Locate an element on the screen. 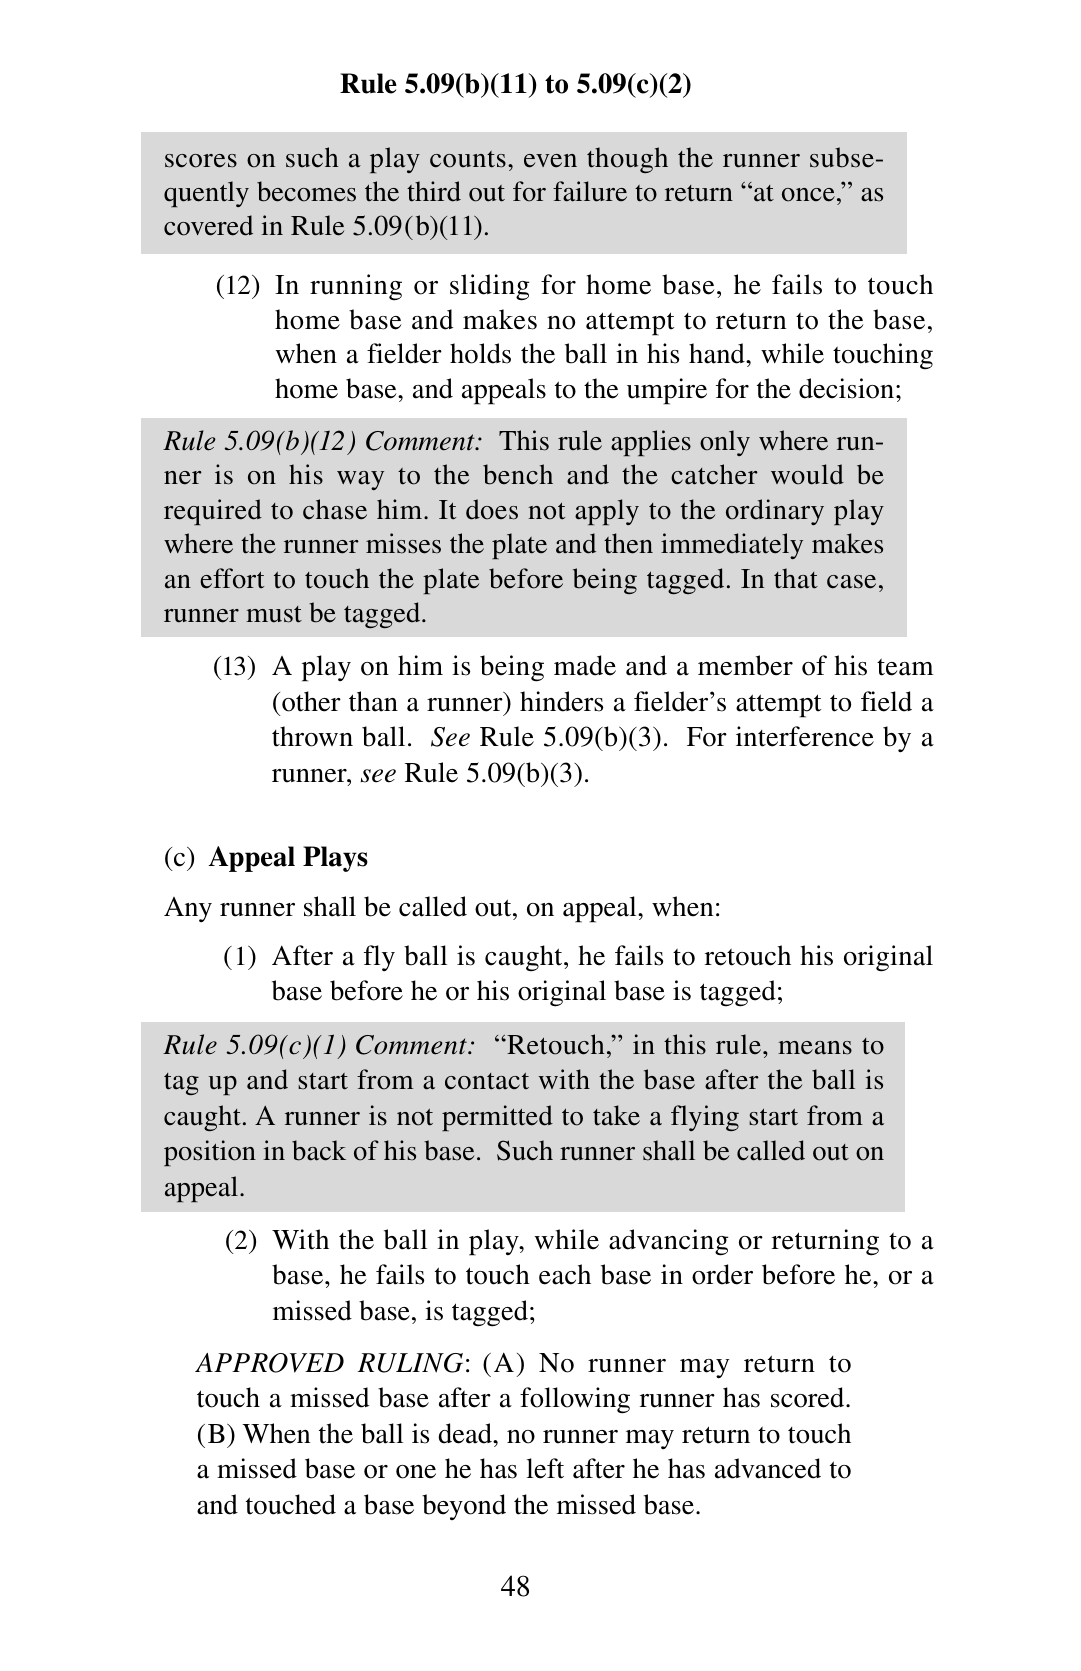 Image resolution: width=1081 pixels, height=1671 pixels. once is located at coordinates (808, 195).
